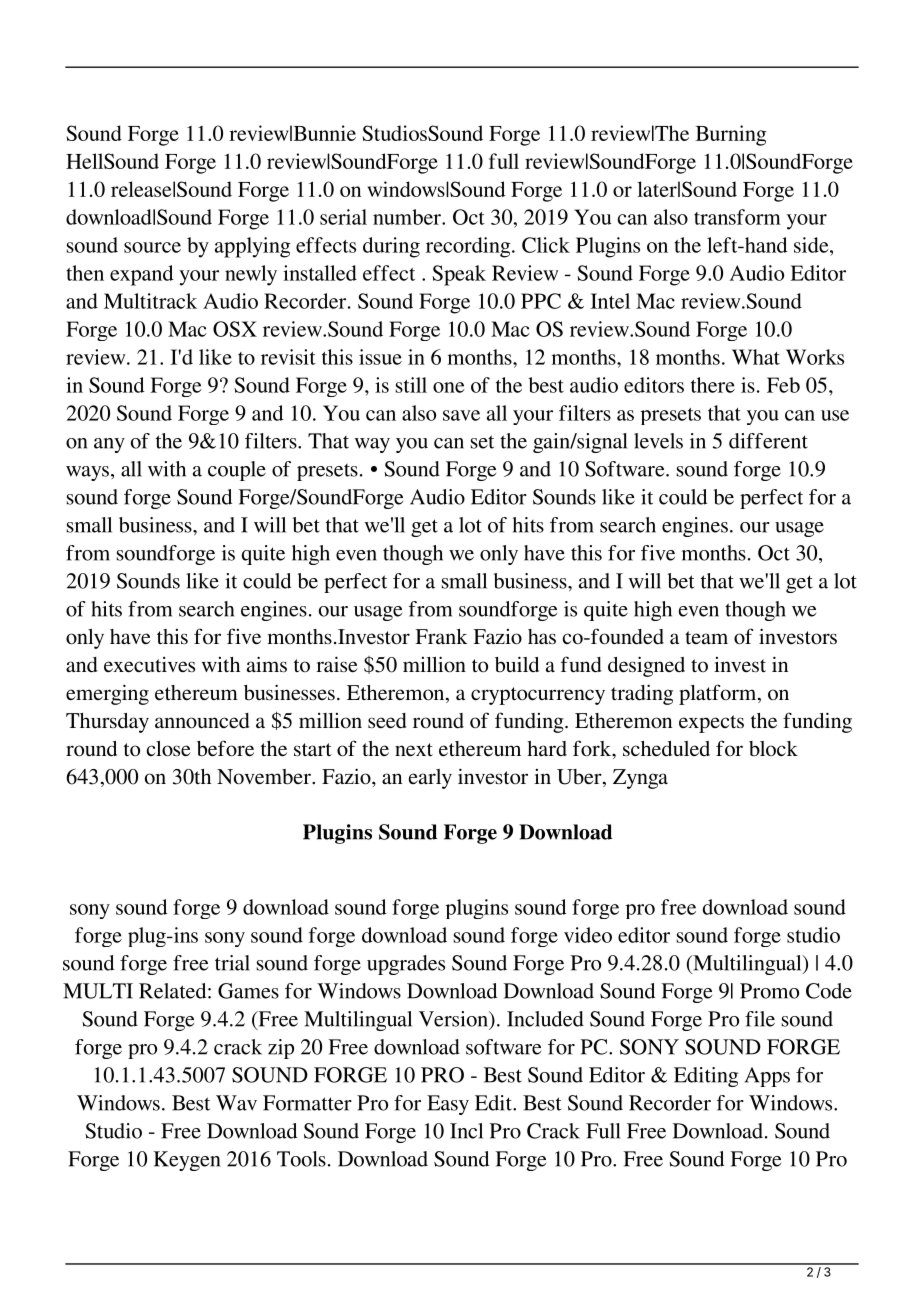 This screenshot has height=1308, width=924. What do you see at coordinates (169, 749) in the screenshot?
I see `close` at bounding box center [169, 749].
